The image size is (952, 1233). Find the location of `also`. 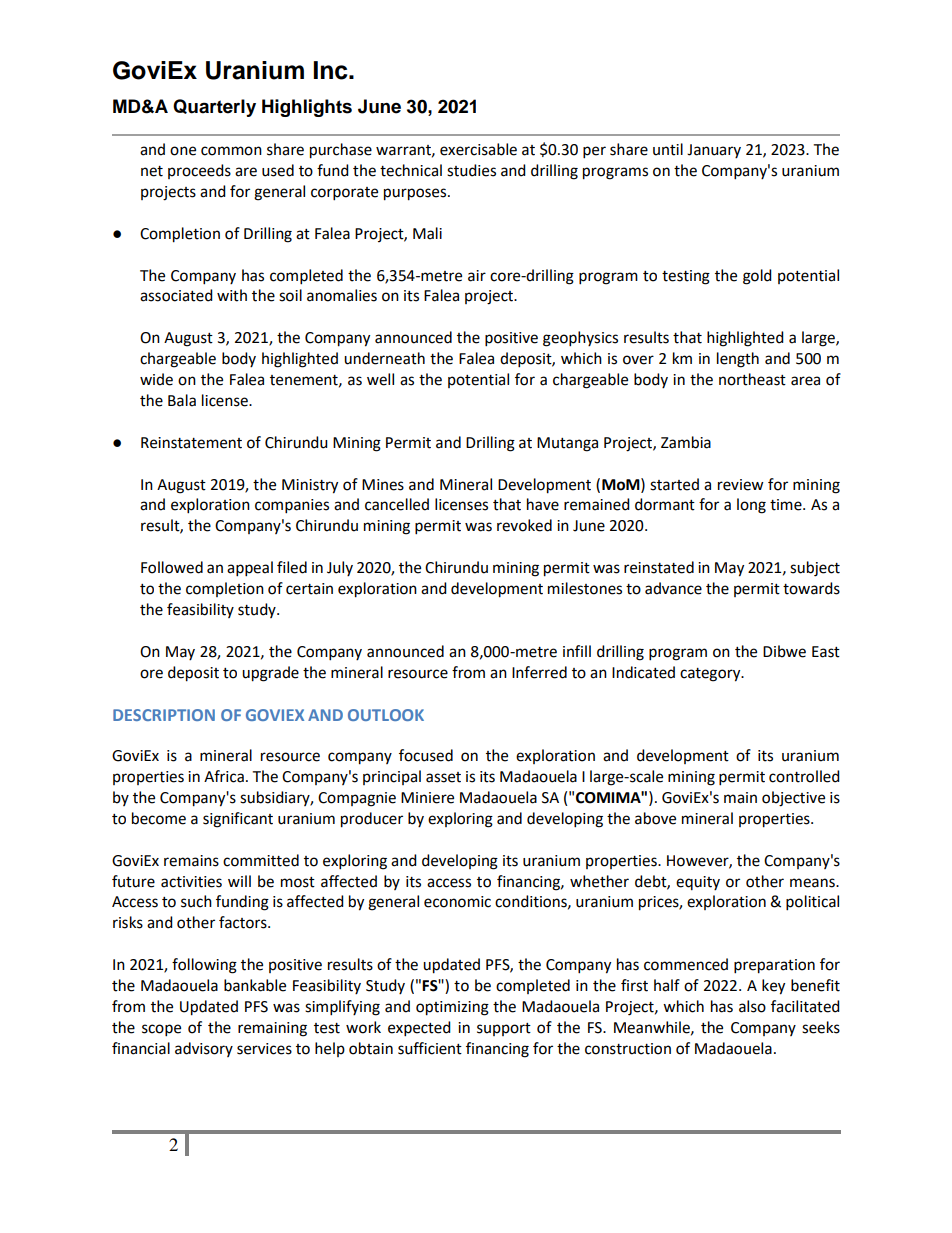

also is located at coordinates (752, 1006).
